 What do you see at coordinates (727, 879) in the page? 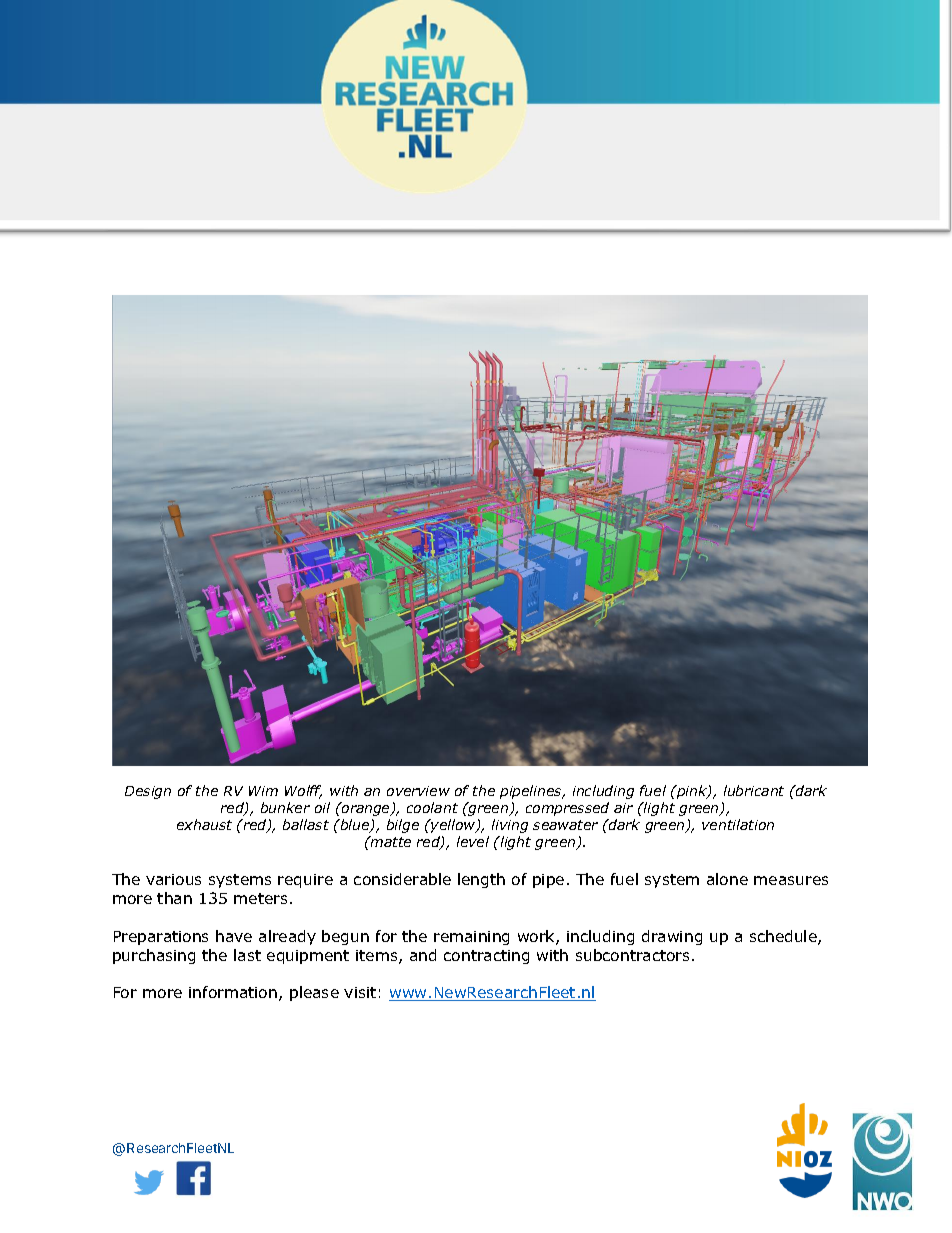
I see `alone` at bounding box center [727, 879].
